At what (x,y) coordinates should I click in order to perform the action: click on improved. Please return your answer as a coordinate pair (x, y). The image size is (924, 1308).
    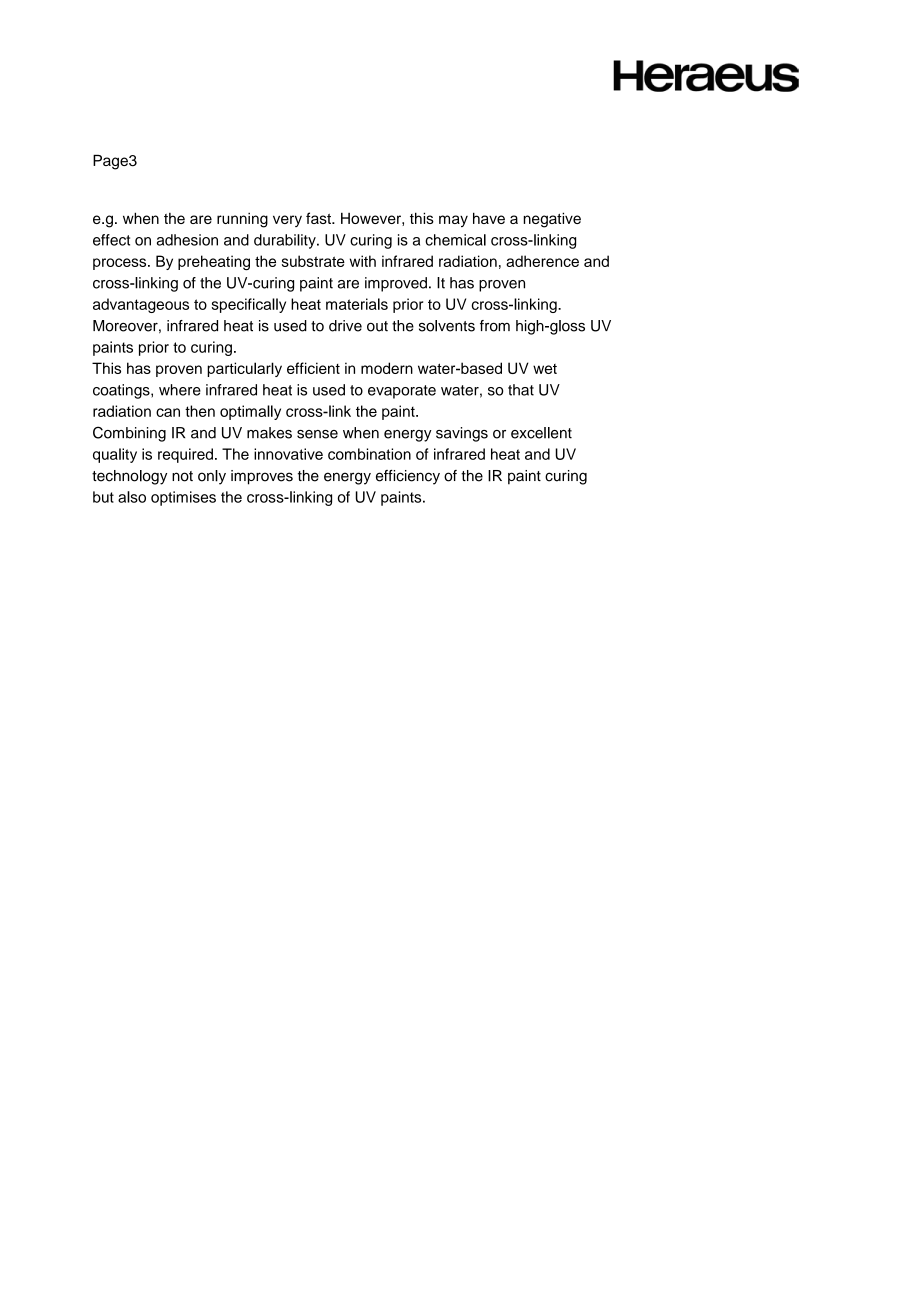
    Looking at the image, I should click on (396, 284).
